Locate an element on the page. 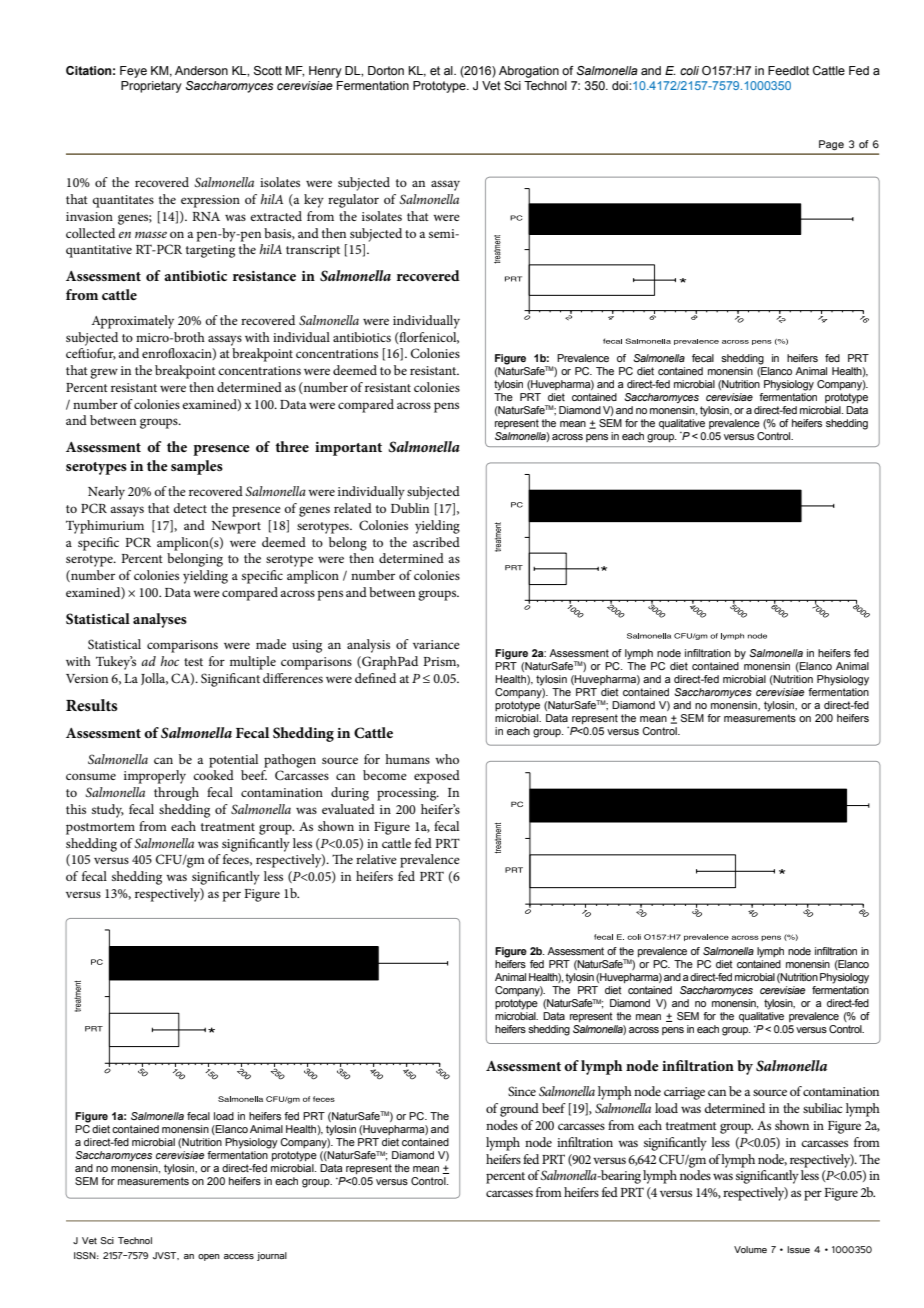  Proprietary is located at coordinates (151, 87).
